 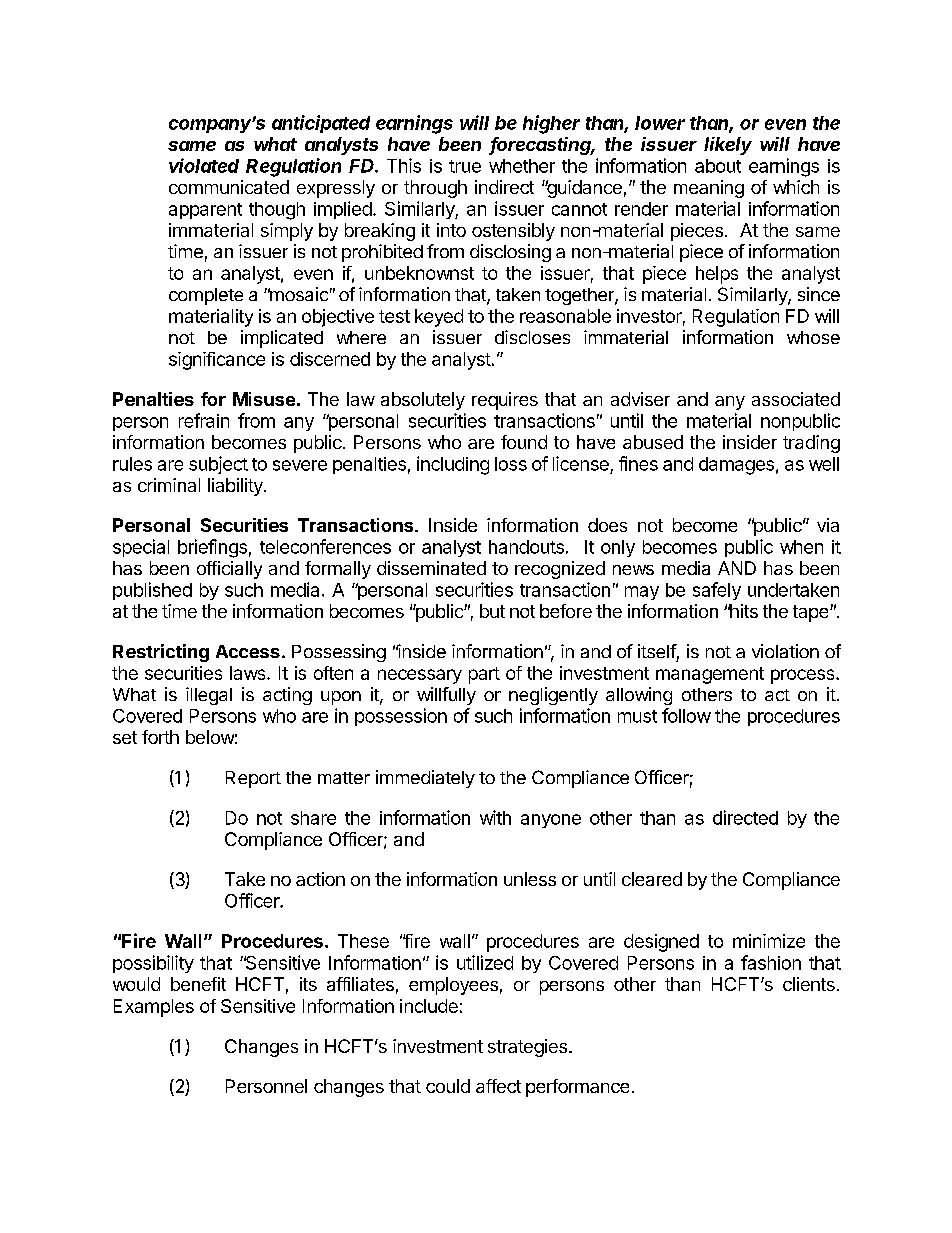 I want to click on communicated, so click(x=229, y=187).
